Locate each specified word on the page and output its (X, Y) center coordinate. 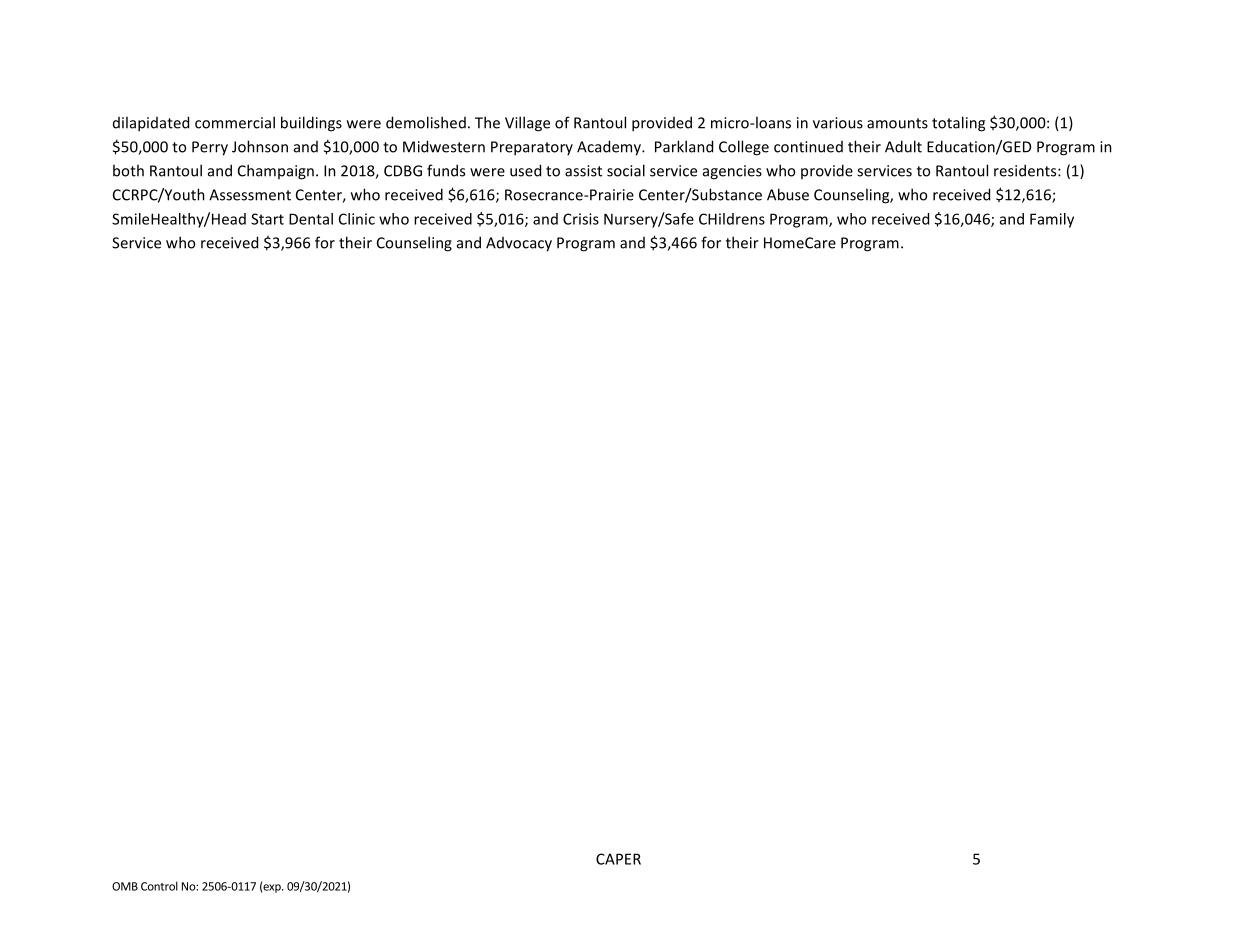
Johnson (260, 146)
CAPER (618, 859)
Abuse (788, 194)
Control (159, 886)
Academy (610, 148)
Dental (311, 219)
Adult (903, 146)
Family (1052, 220)
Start (267, 219)
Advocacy (519, 244)
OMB (125, 886)
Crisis (581, 219)
